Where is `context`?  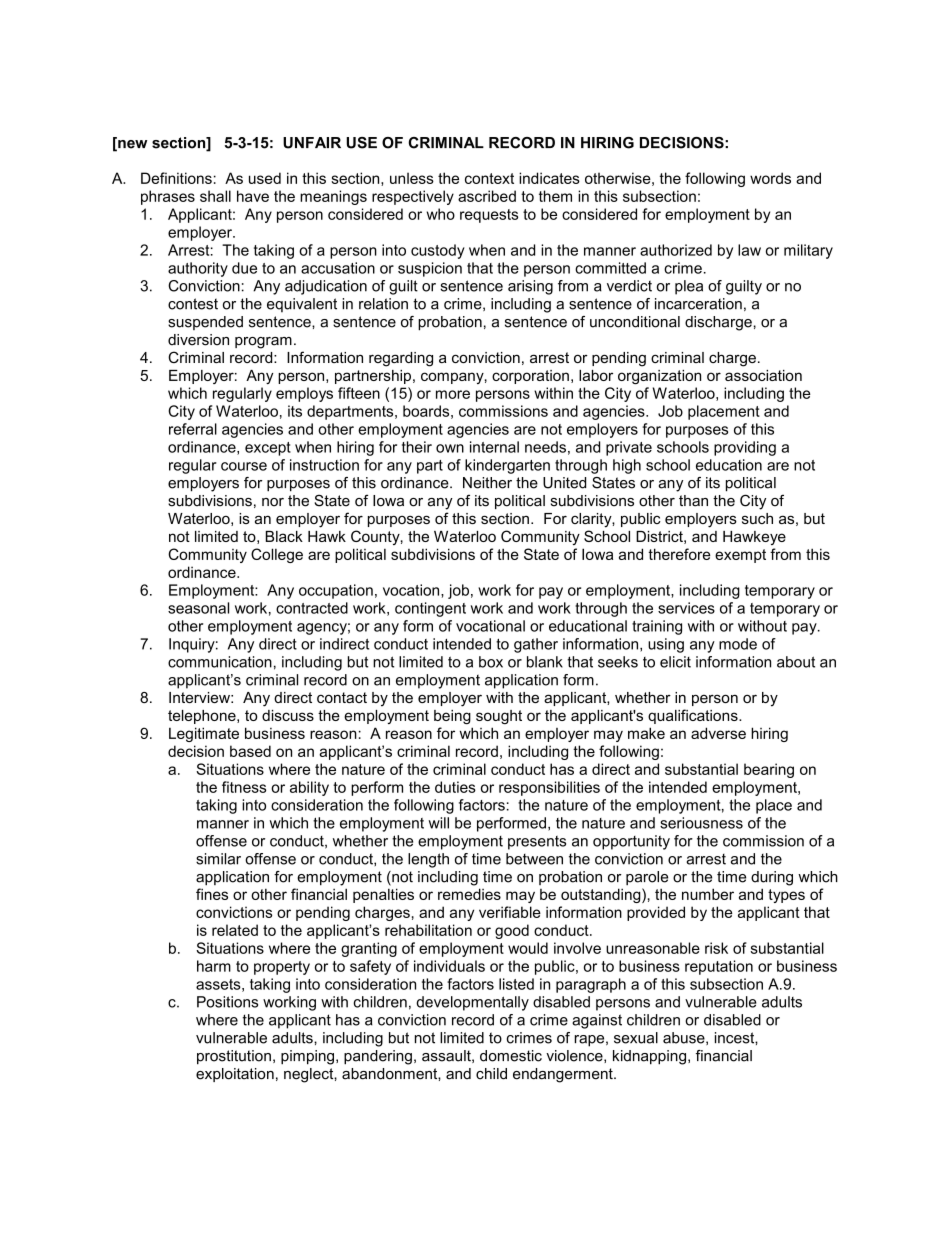 context is located at coordinates (489, 178).
